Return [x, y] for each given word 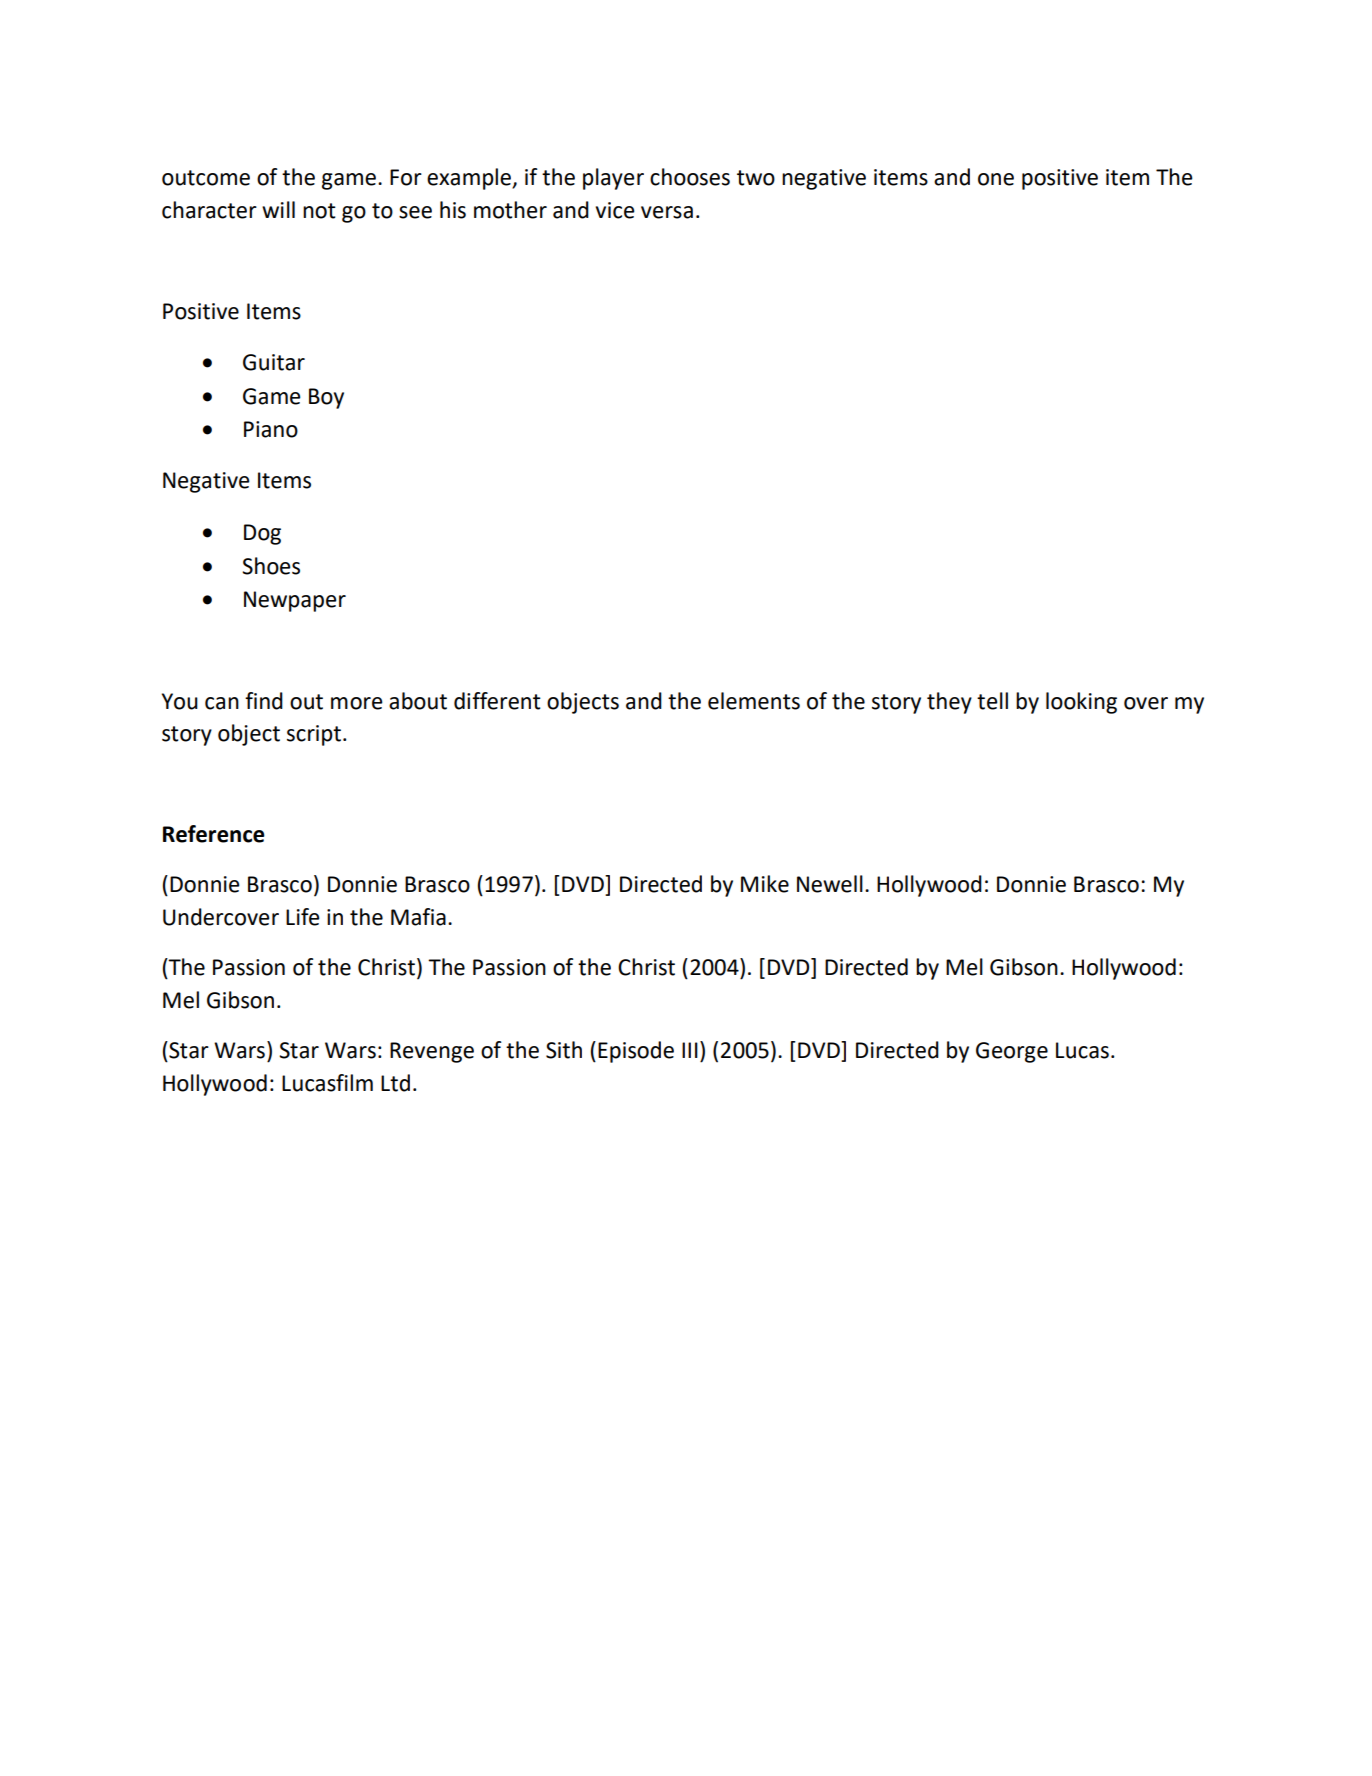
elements [754, 701]
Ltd [395, 1083]
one [996, 179]
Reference [214, 834]
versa [667, 212]
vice [615, 210]
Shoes [271, 566]
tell [992, 701]
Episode [636, 1052]
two [756, 178]
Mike [765, 884]
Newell [830, 884]
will [278, 209]
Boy [326, 398]
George [1012, 1052]
